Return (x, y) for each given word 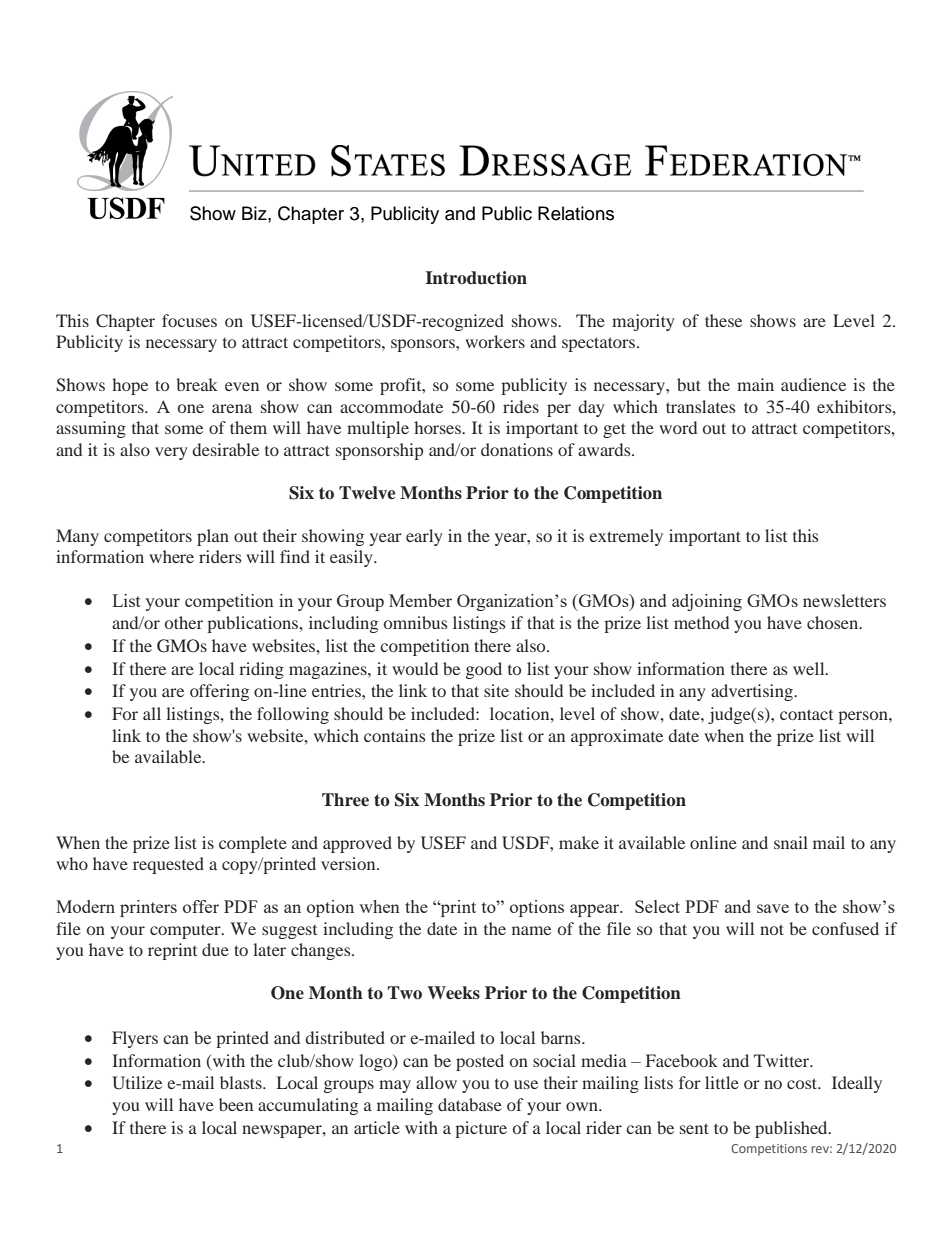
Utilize (137, 1083)
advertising (753, 692)
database (470, 1104)
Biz (255, 213)
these (723, 320)
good (484, 670)
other (184, 622)
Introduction (476, 278)
